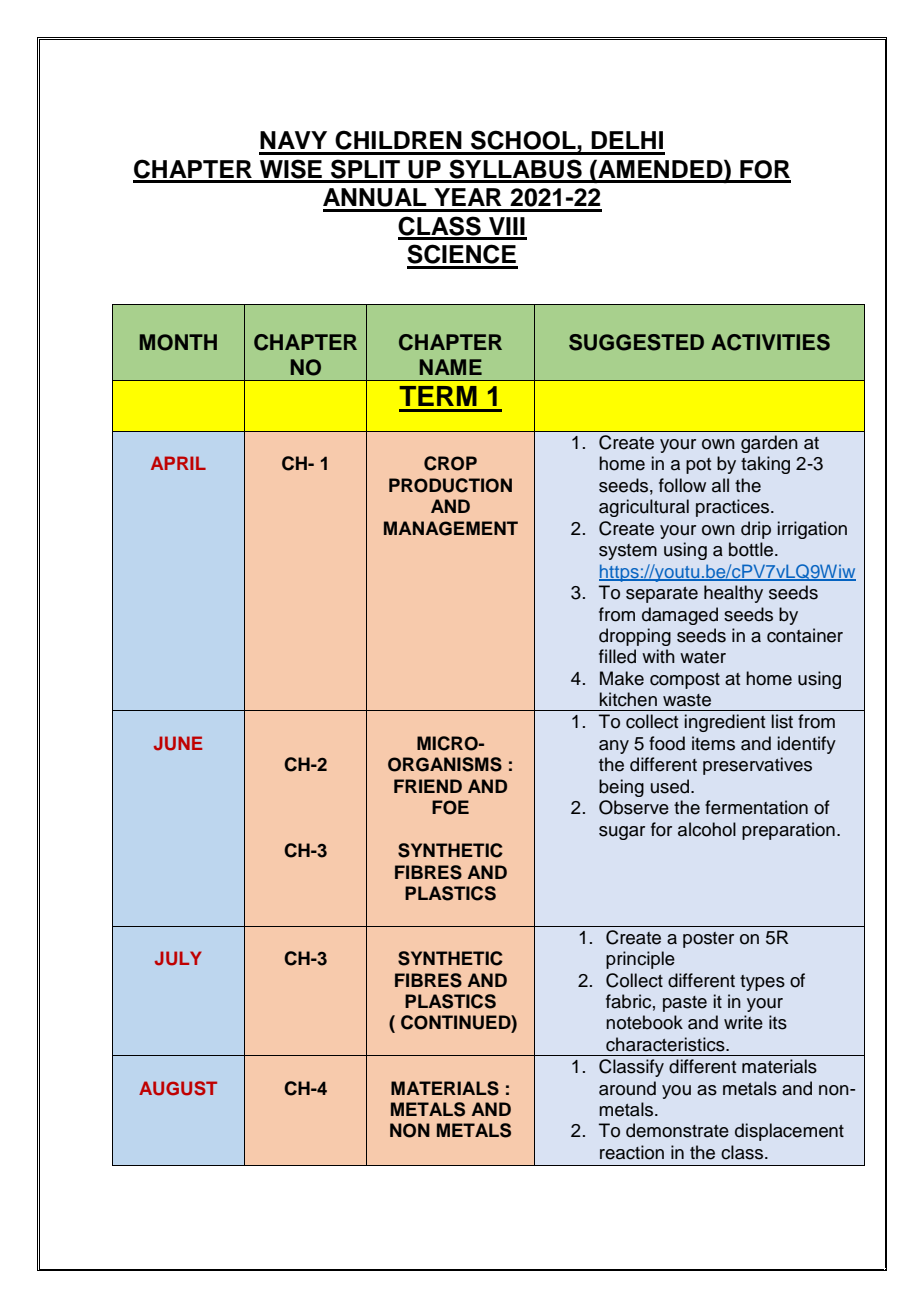 The width and height of the image is (924, 1308). What do you see at coordinates (632, 1152) in the image?
I see `reaction` at bounding box center [632, 1152].
